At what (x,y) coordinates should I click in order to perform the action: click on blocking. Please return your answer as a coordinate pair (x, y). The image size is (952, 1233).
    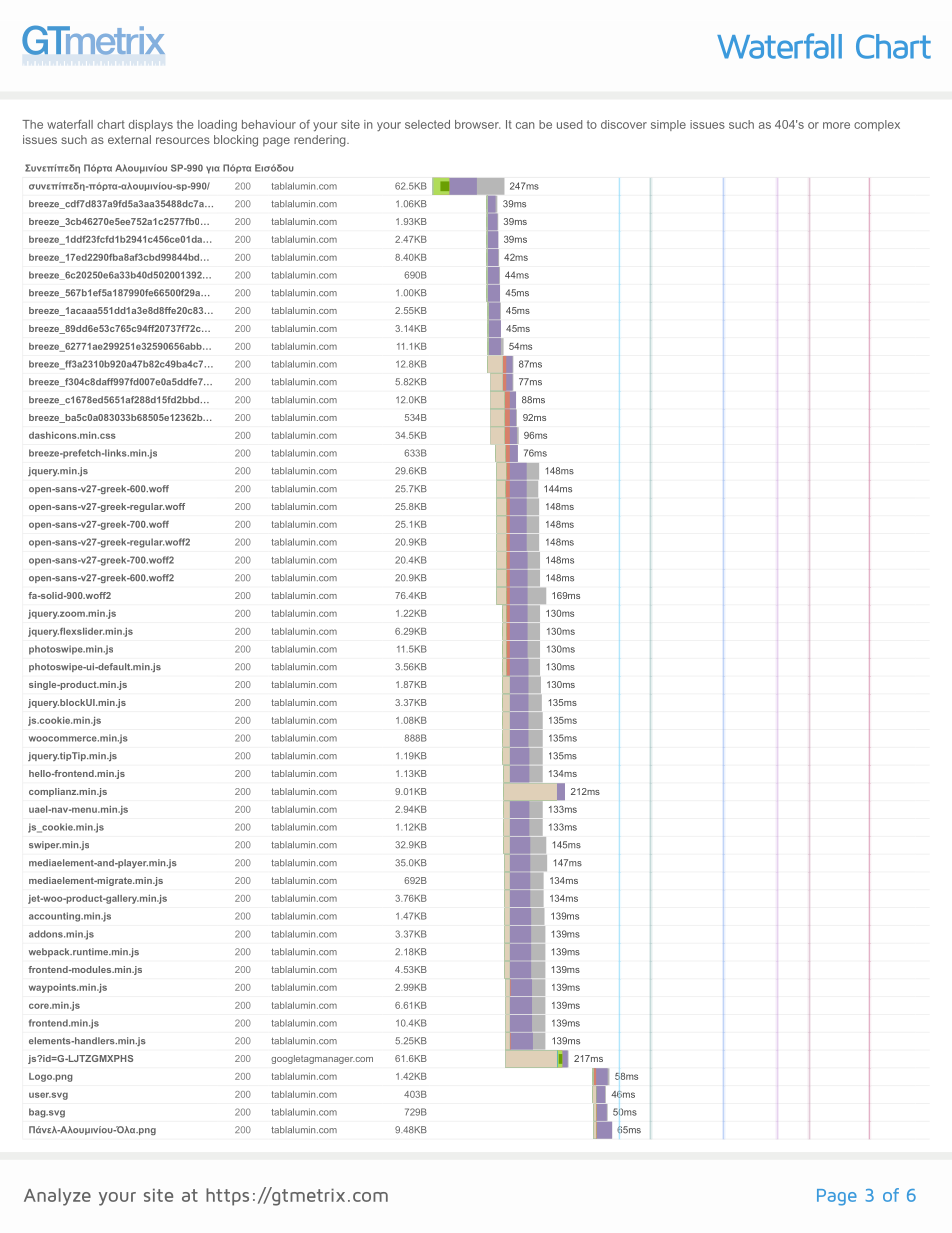
    Looking at the image, I should click on (236, 141).
